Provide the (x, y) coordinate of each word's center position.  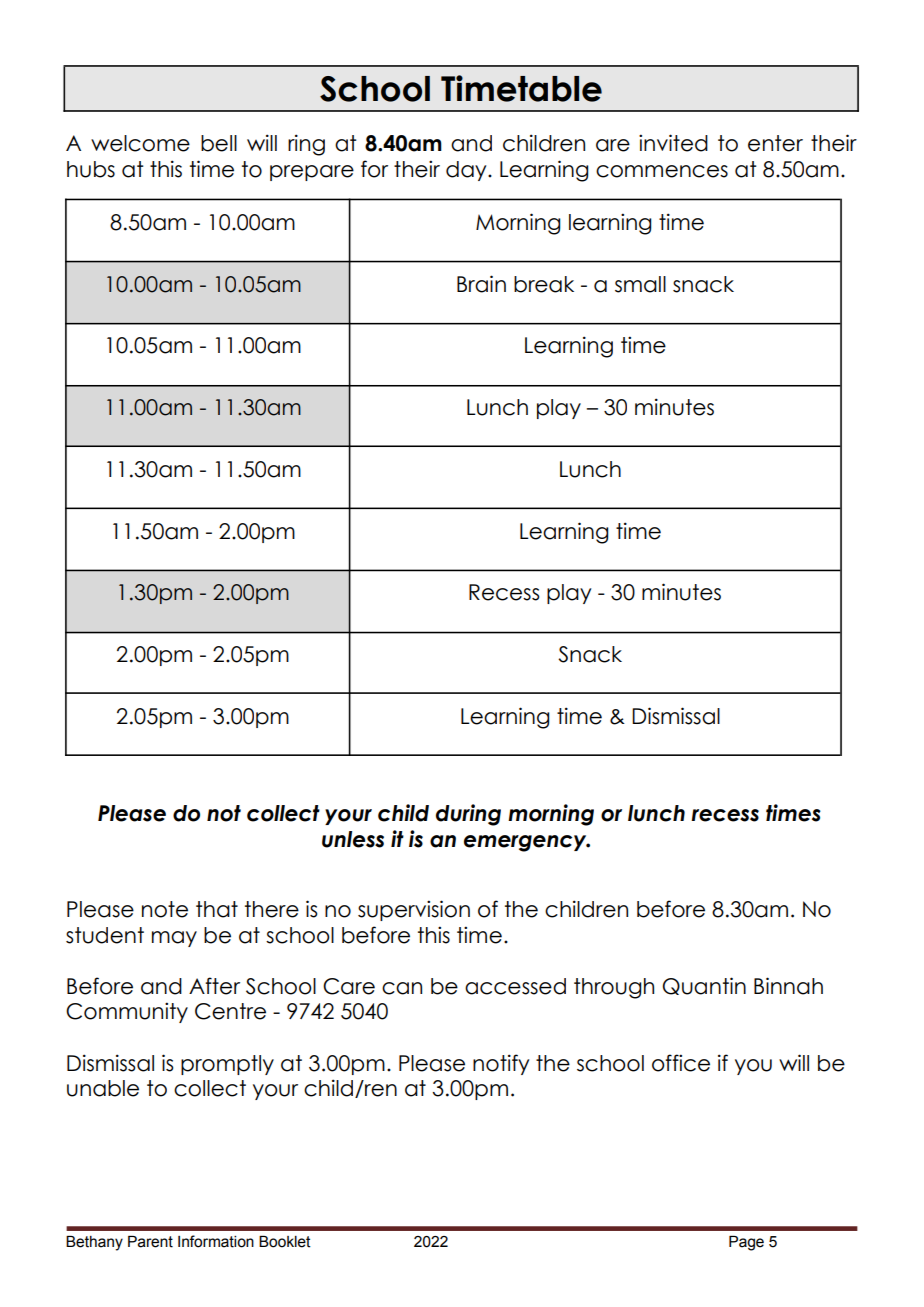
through (614, 988)
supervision (414, 910)
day (467, 171)
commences (662, 171)
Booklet (285, 1242)
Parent (150, 1242)
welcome (140, 143)
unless (353, 839)
